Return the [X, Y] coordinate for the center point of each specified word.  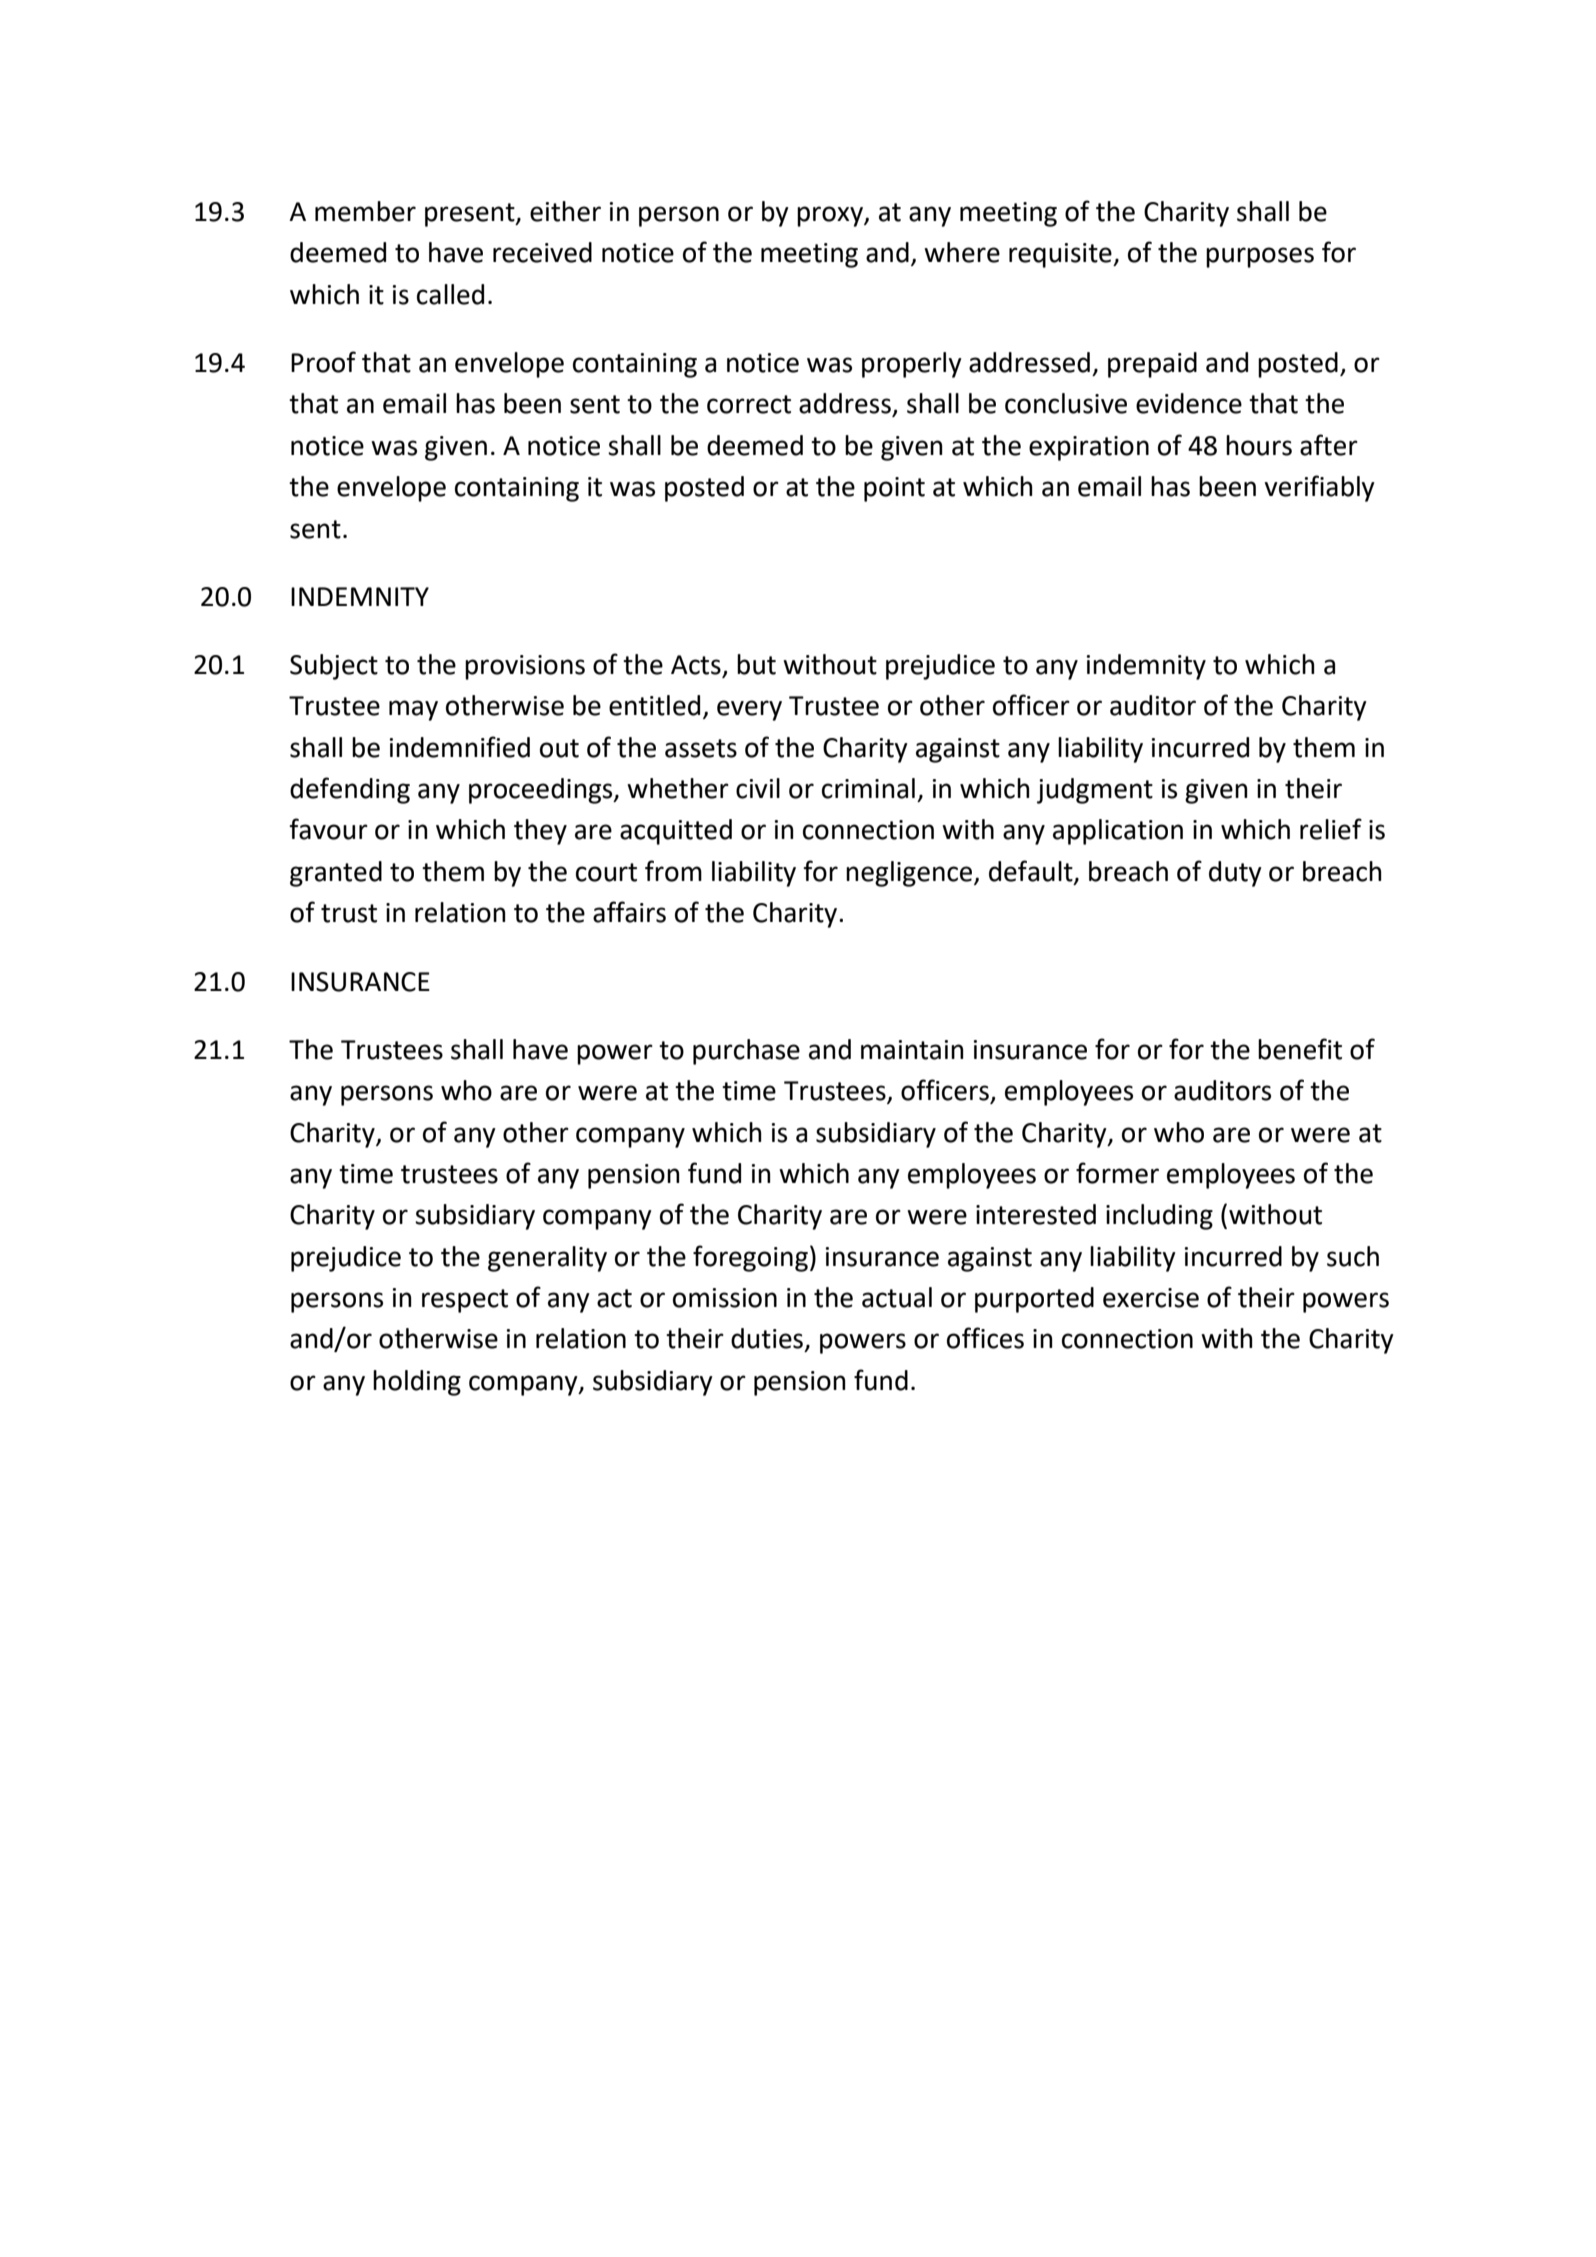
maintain [912, 1050]
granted [336, 874]
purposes [1260, 257]
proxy [831, 216]
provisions [525, 667]
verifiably [1319, 488]
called [450, 294]
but [756, 664]
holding [417, 1383]
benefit [1300, 1049]
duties [767, 1338]
